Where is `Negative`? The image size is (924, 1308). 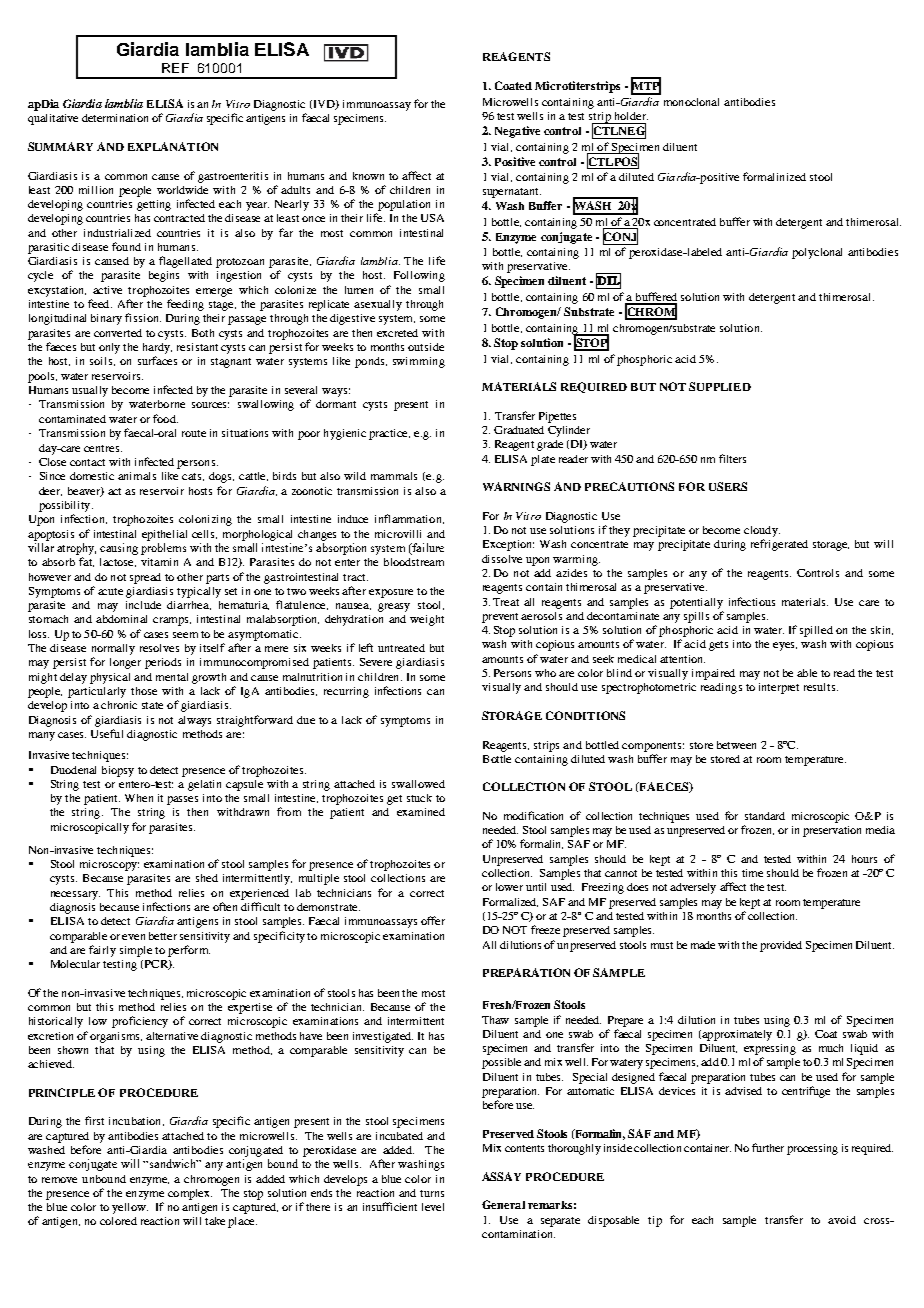 Negative is located at coordinates (517, 132).
